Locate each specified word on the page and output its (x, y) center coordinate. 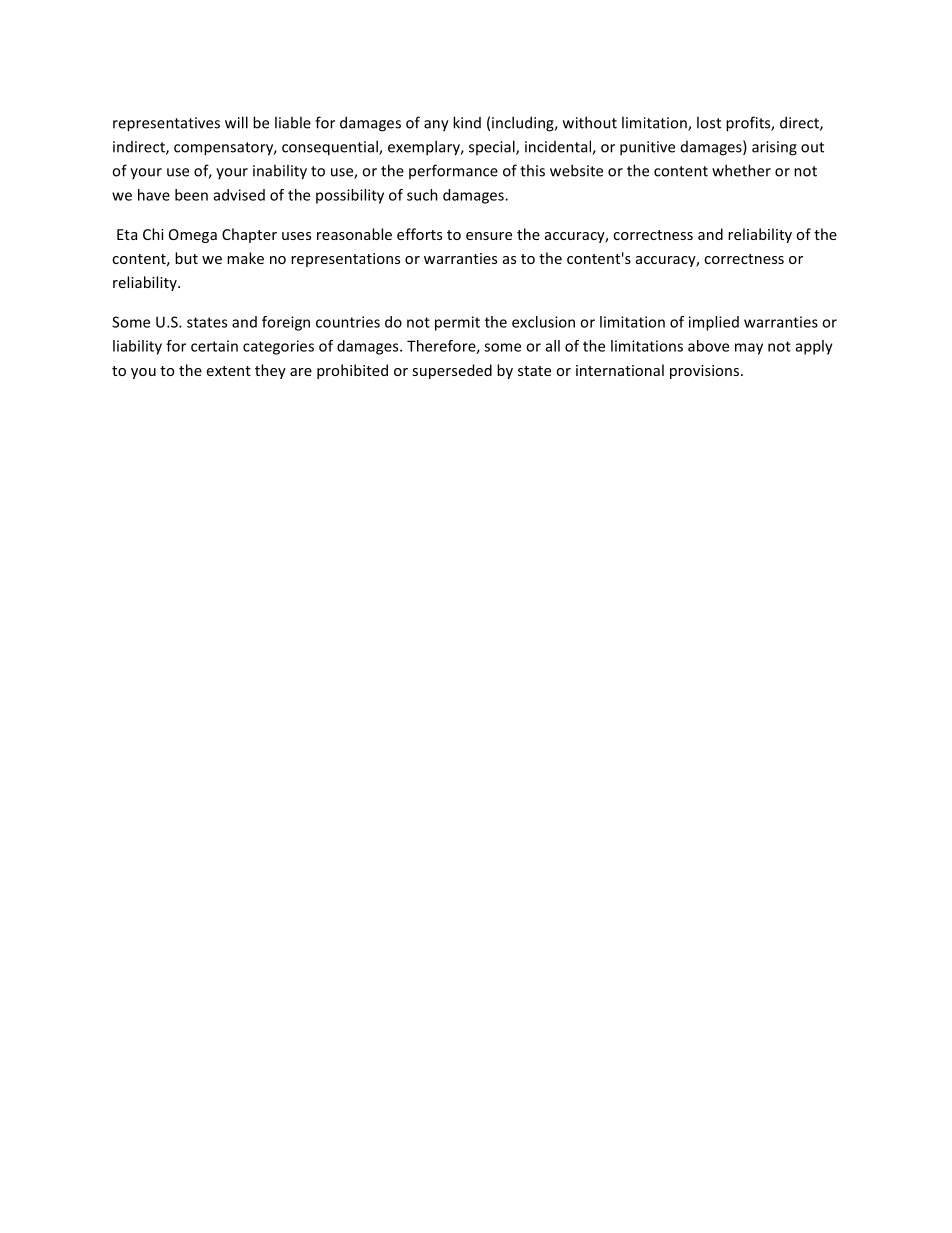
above (708, 346)
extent (229, 371)
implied (714, 323)
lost (709, 122)
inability (280, 172)
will (236, 122)
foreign (286, 323)
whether (741, 170)
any (436, 126)
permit (457, 323)
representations (345, 260)
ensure (489, 236)
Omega (193, 236)
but (186, 258)
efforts (419, 234)
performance (453, 171)
